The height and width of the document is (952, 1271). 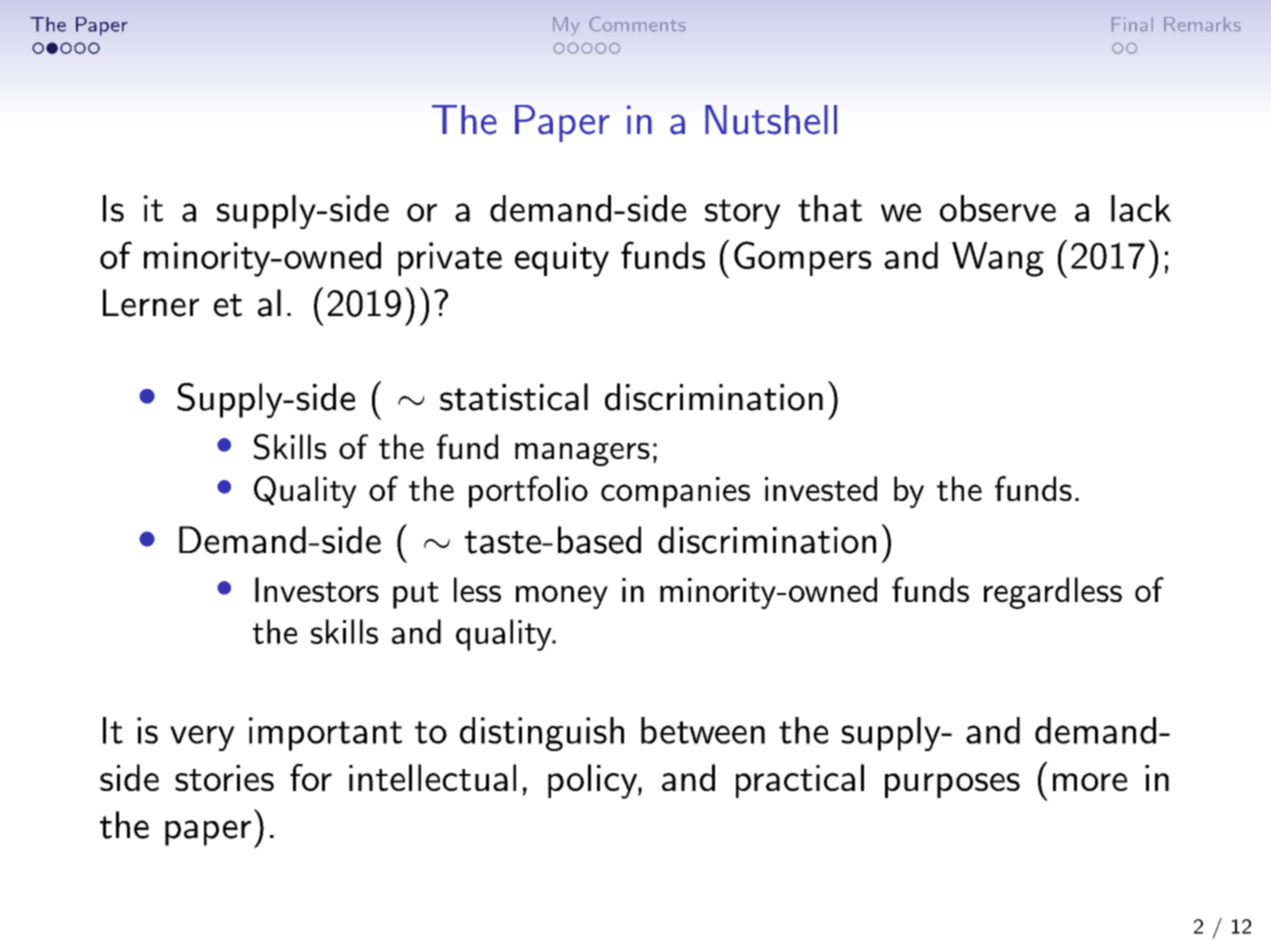 I want to click on for, so click(x=311, y=777).
